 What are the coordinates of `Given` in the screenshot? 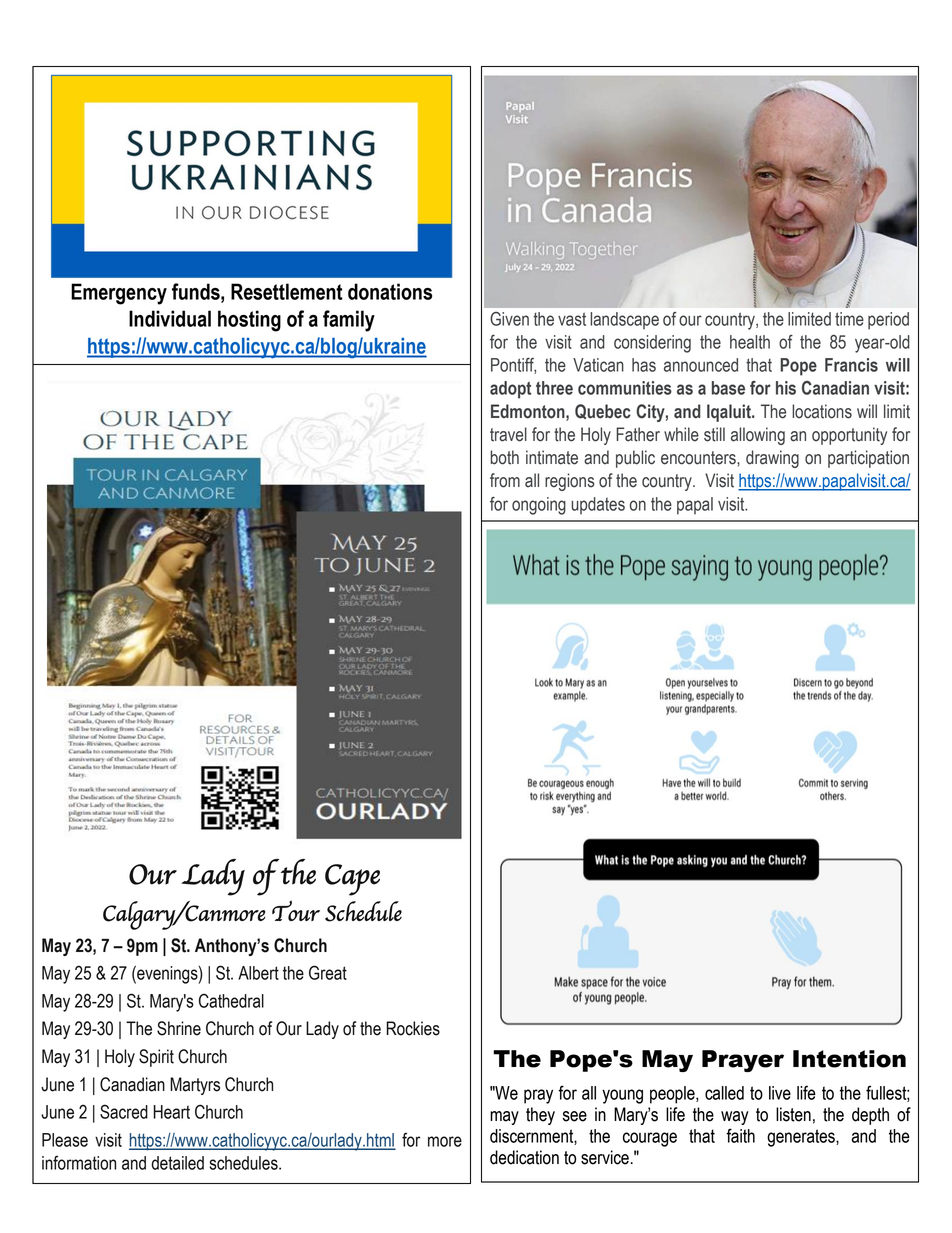 It's located at (509, 319).
